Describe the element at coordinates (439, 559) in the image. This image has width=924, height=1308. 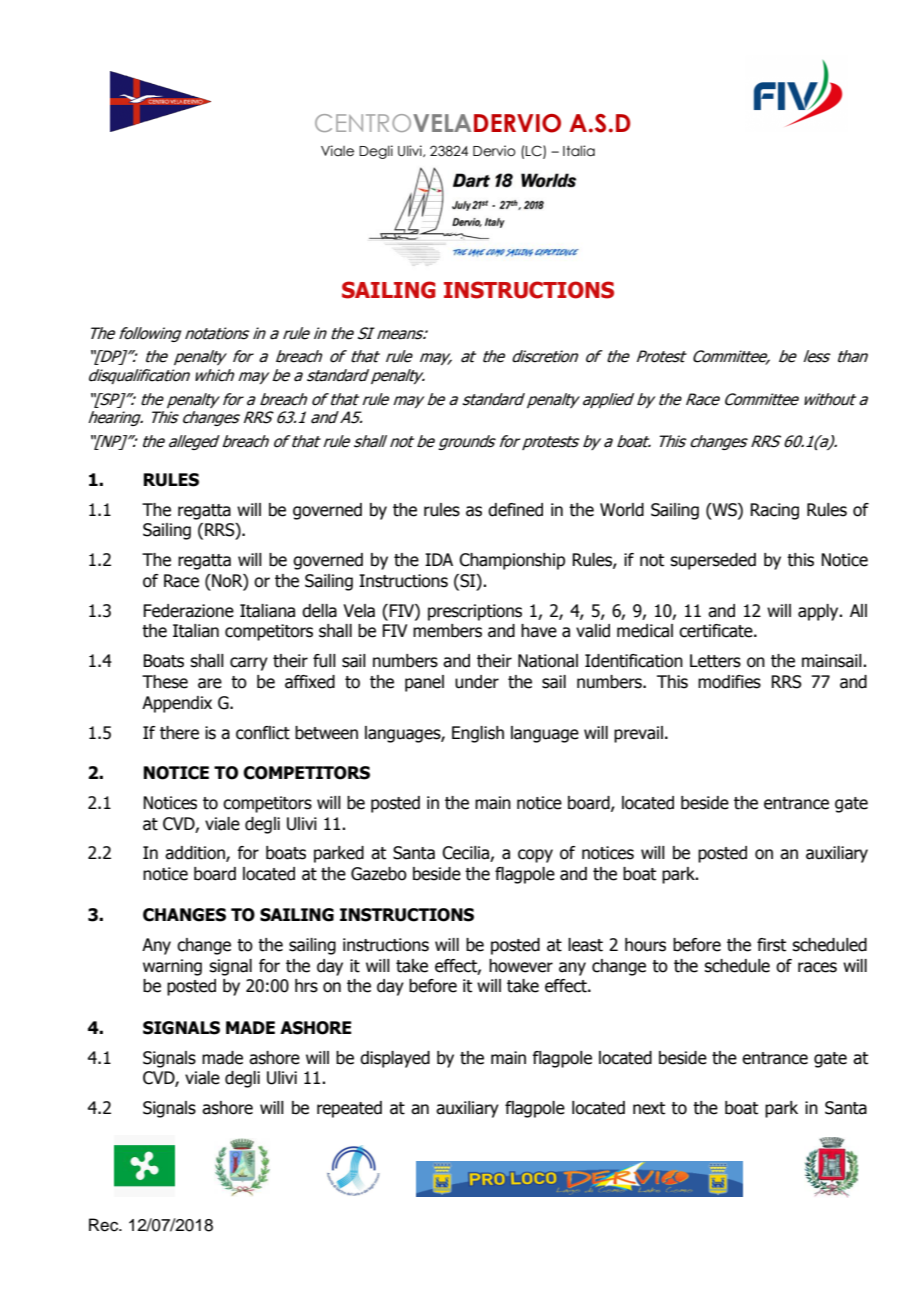
I see `IDA` at that location.
